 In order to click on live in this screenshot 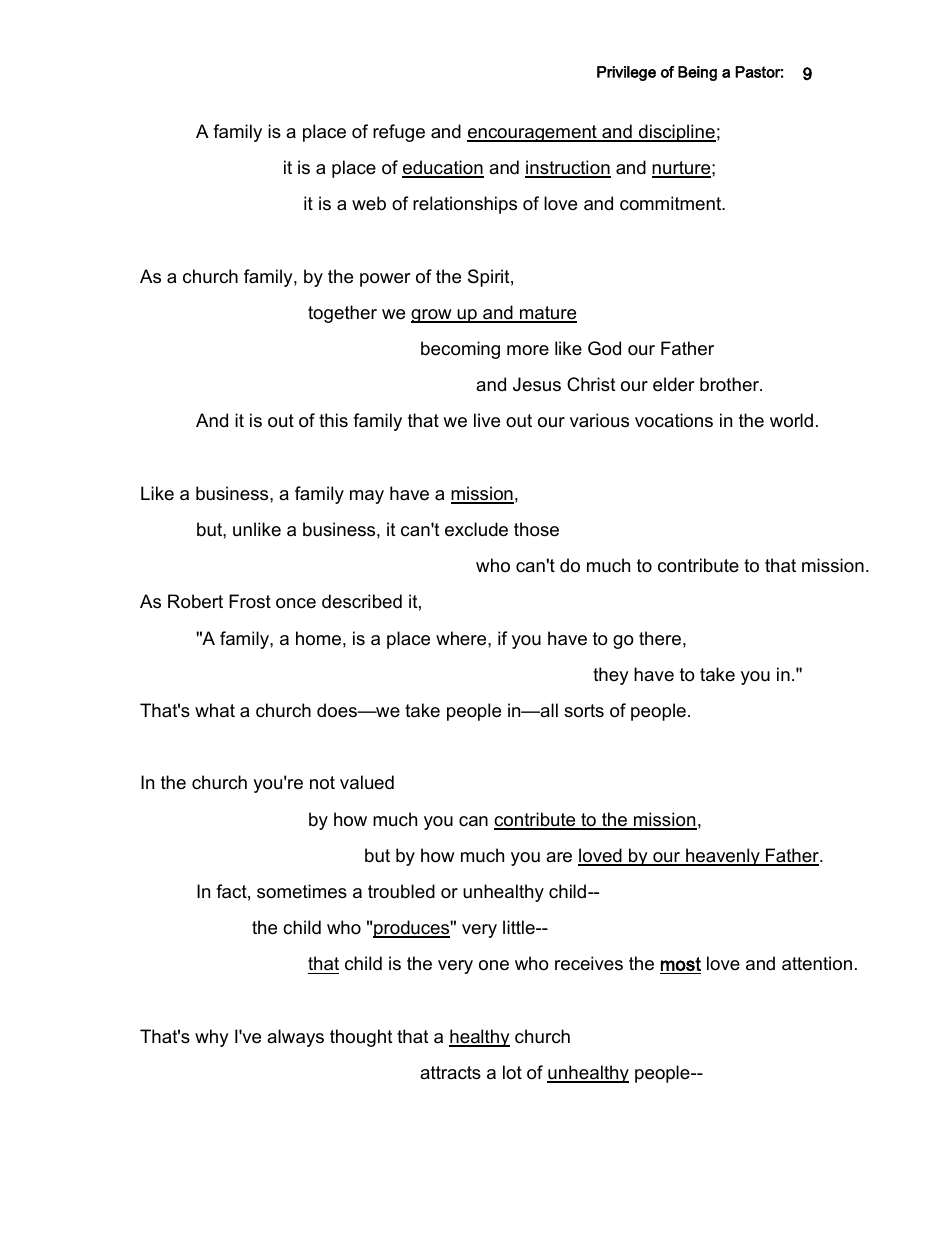, I will do `click(487, 420)`.
